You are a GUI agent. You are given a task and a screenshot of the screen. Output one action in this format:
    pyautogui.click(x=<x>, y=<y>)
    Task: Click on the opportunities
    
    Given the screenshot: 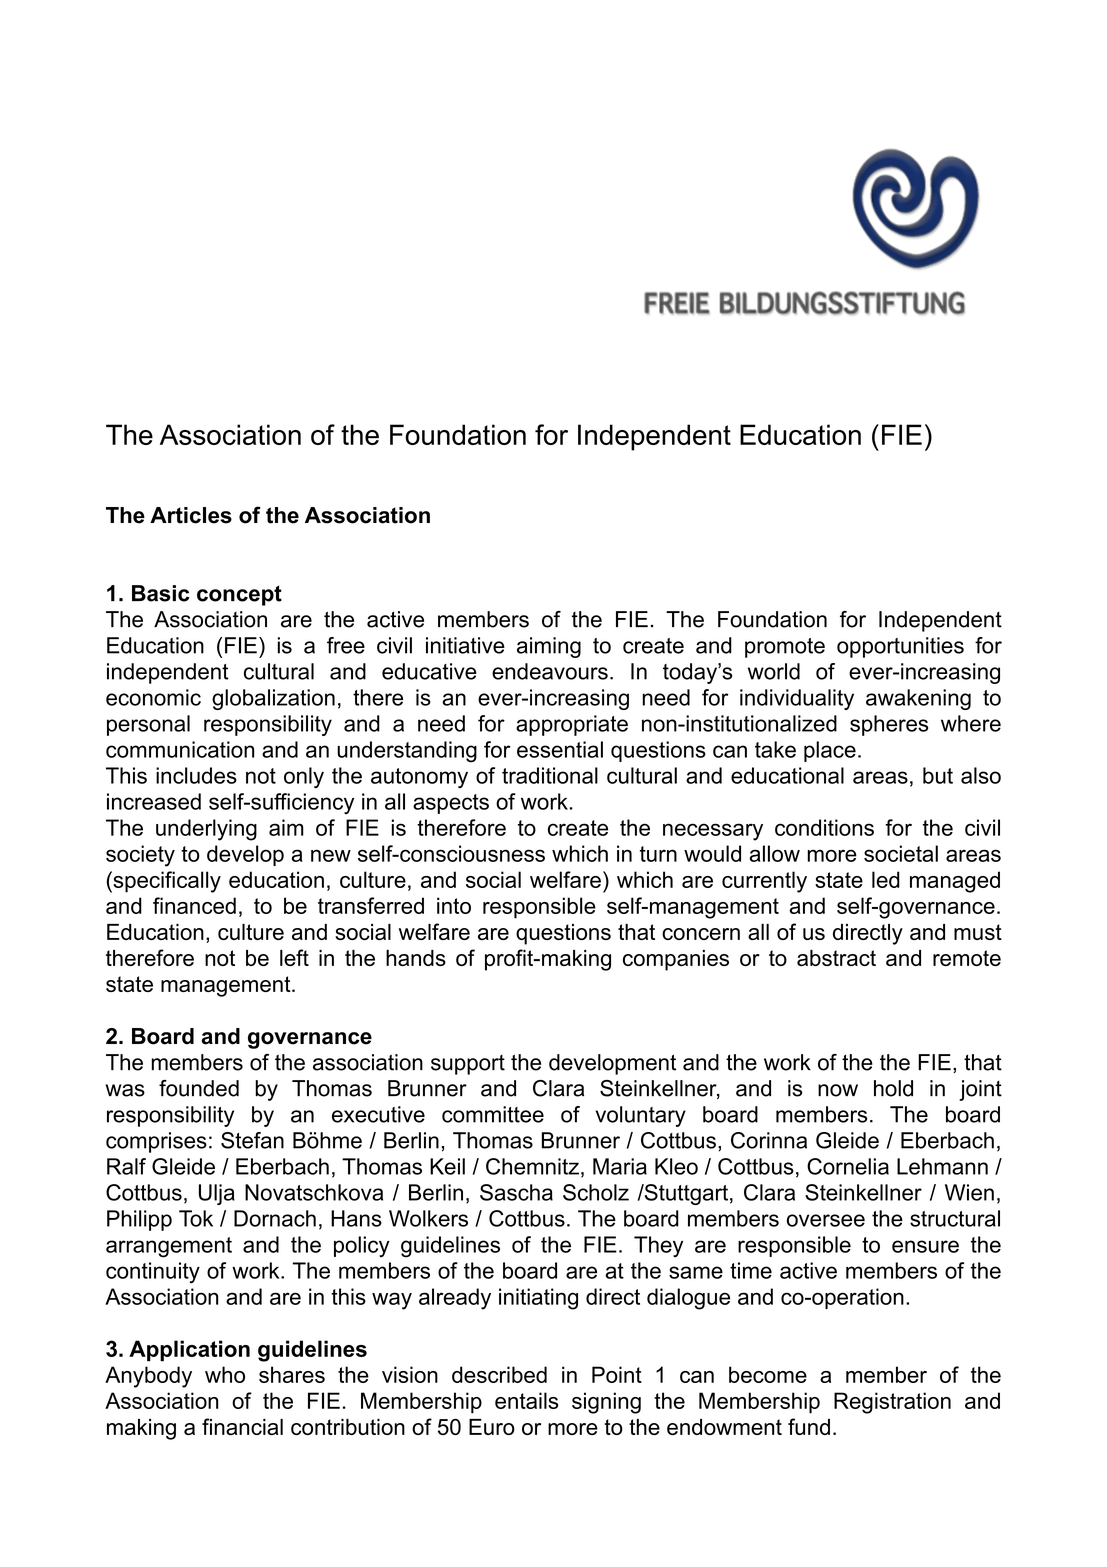 What is the action you would take?
    pyautogui.click(x=900, y=647)
